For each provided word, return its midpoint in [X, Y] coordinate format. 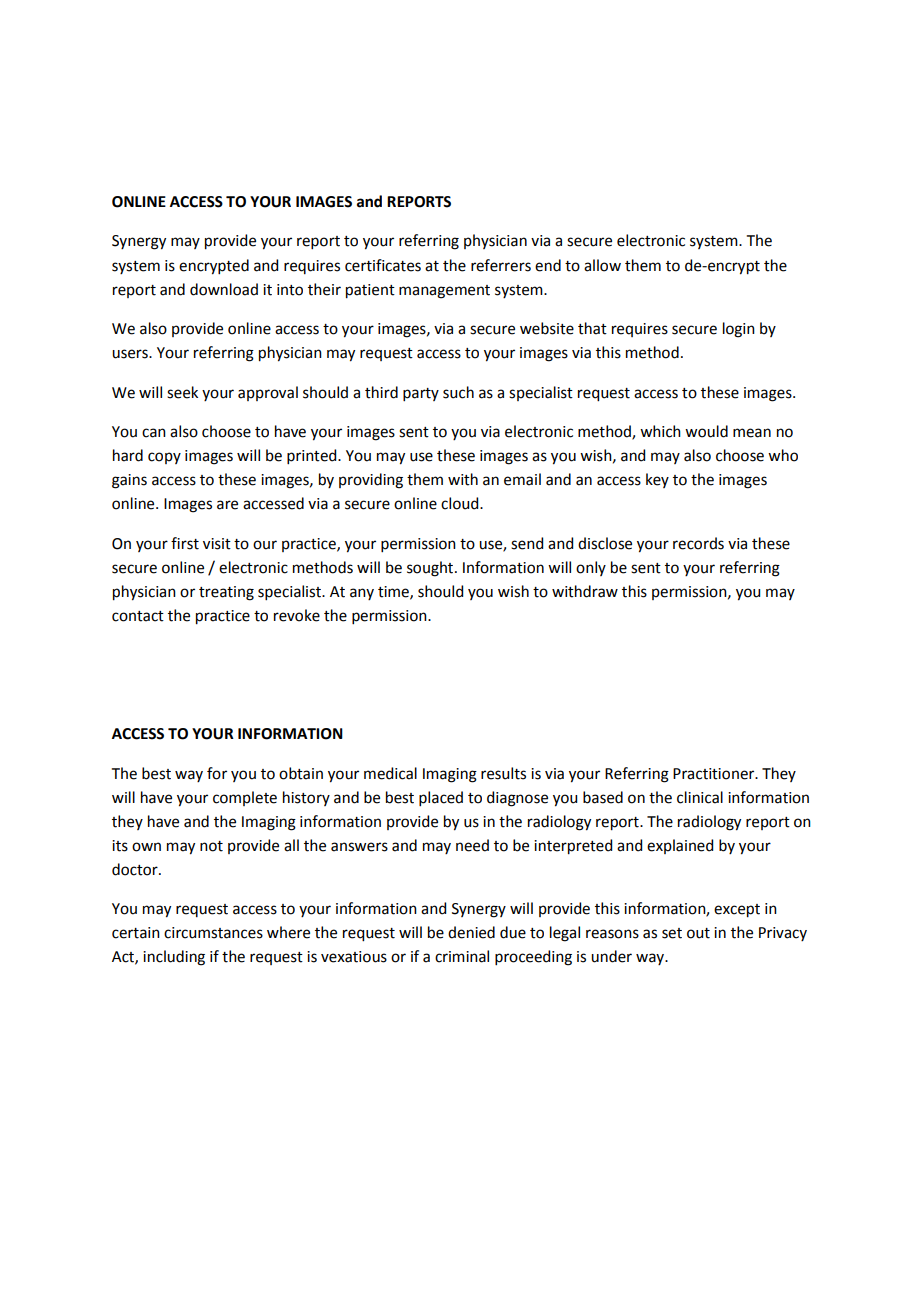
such [458, 392]
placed [441, 798]
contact [138, 616]
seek [182, 392]
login [739, 330]
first [185, 543]
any [362, 594]
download [224, 289]
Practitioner [715, 774]
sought [431, 569]
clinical [700, 797]
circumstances [213, 933]
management [444, 292]
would [706, 431]
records [698, 543]
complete [245, 798]
